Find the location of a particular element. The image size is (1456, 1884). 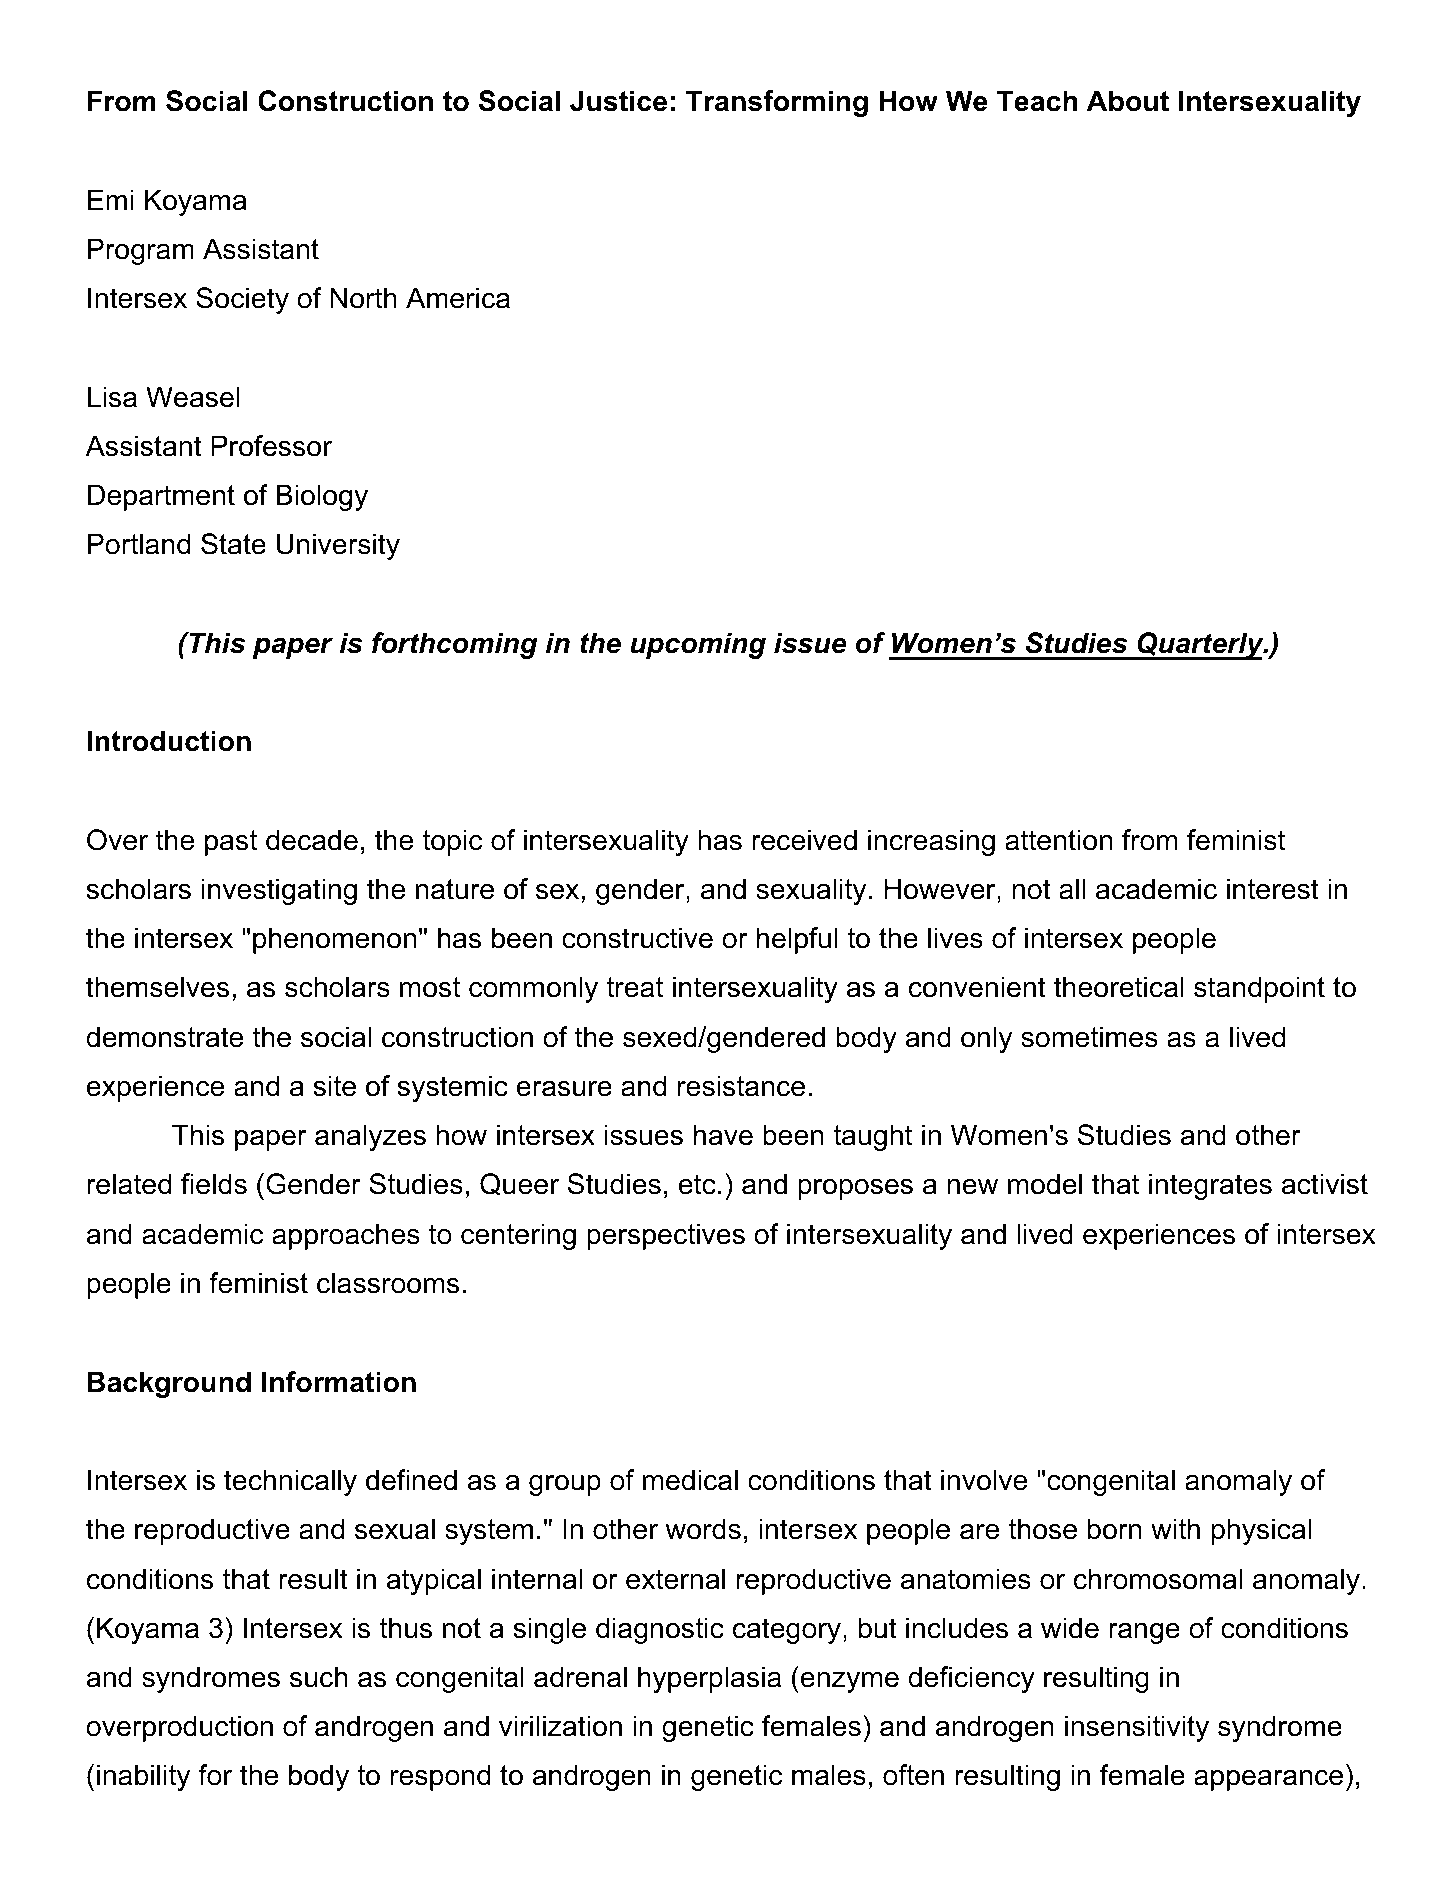

perspectives is located at coordinates (666, 1236).
